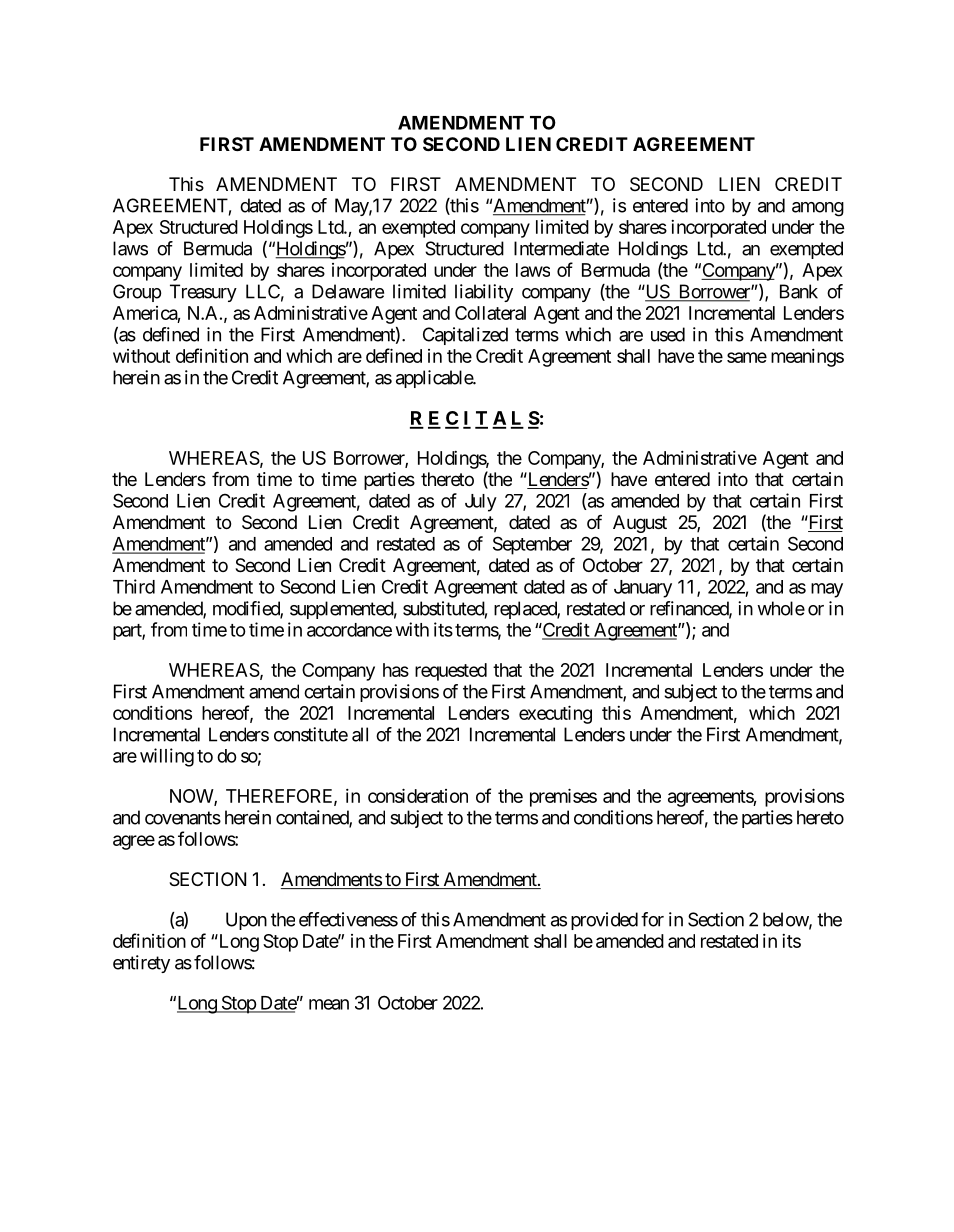  What do you see at coordinates (532, 545) in the screenshot?
I see `September` at bounding box center [532, 545].
